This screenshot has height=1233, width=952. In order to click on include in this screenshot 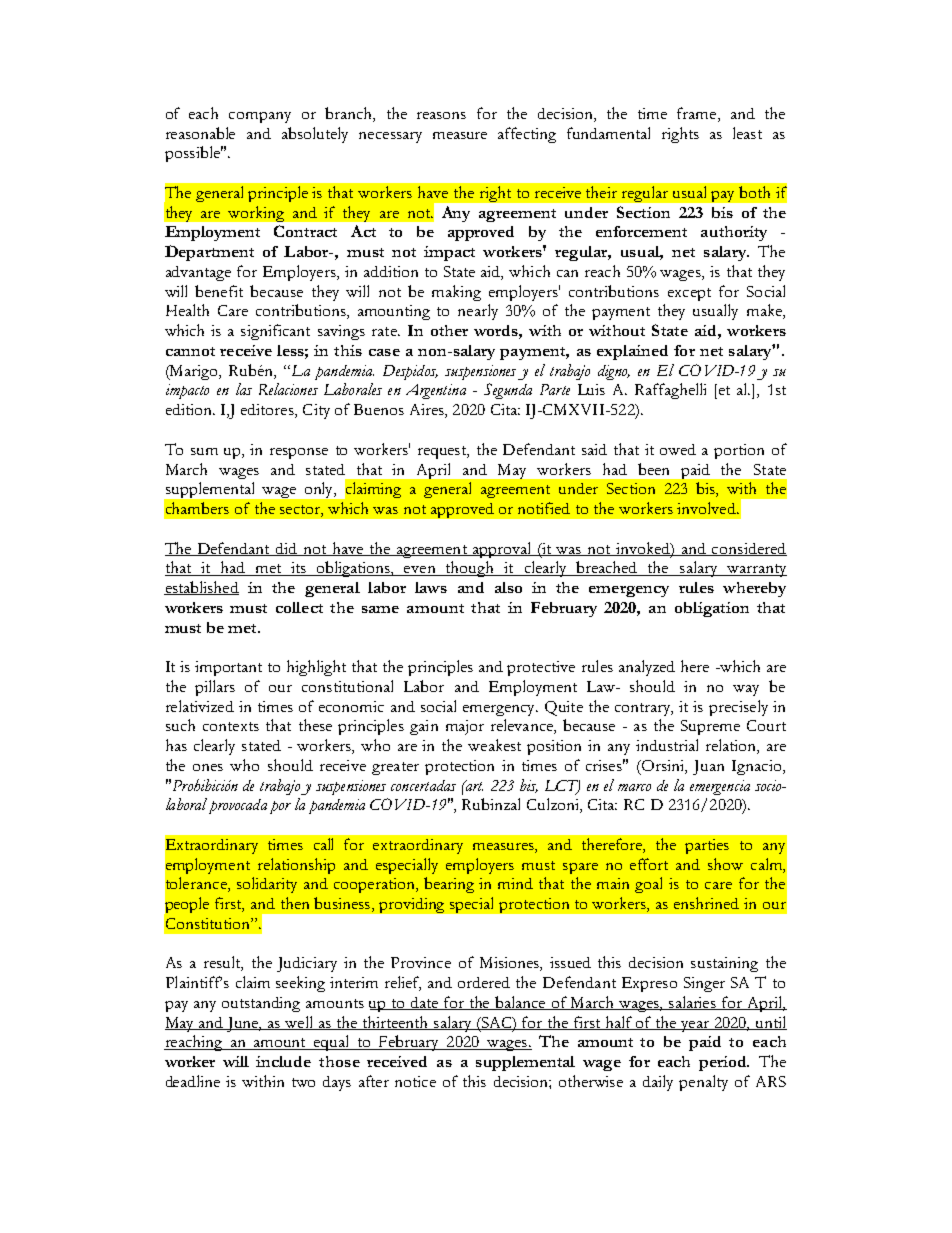, I will do `click(283, 1061)`.
